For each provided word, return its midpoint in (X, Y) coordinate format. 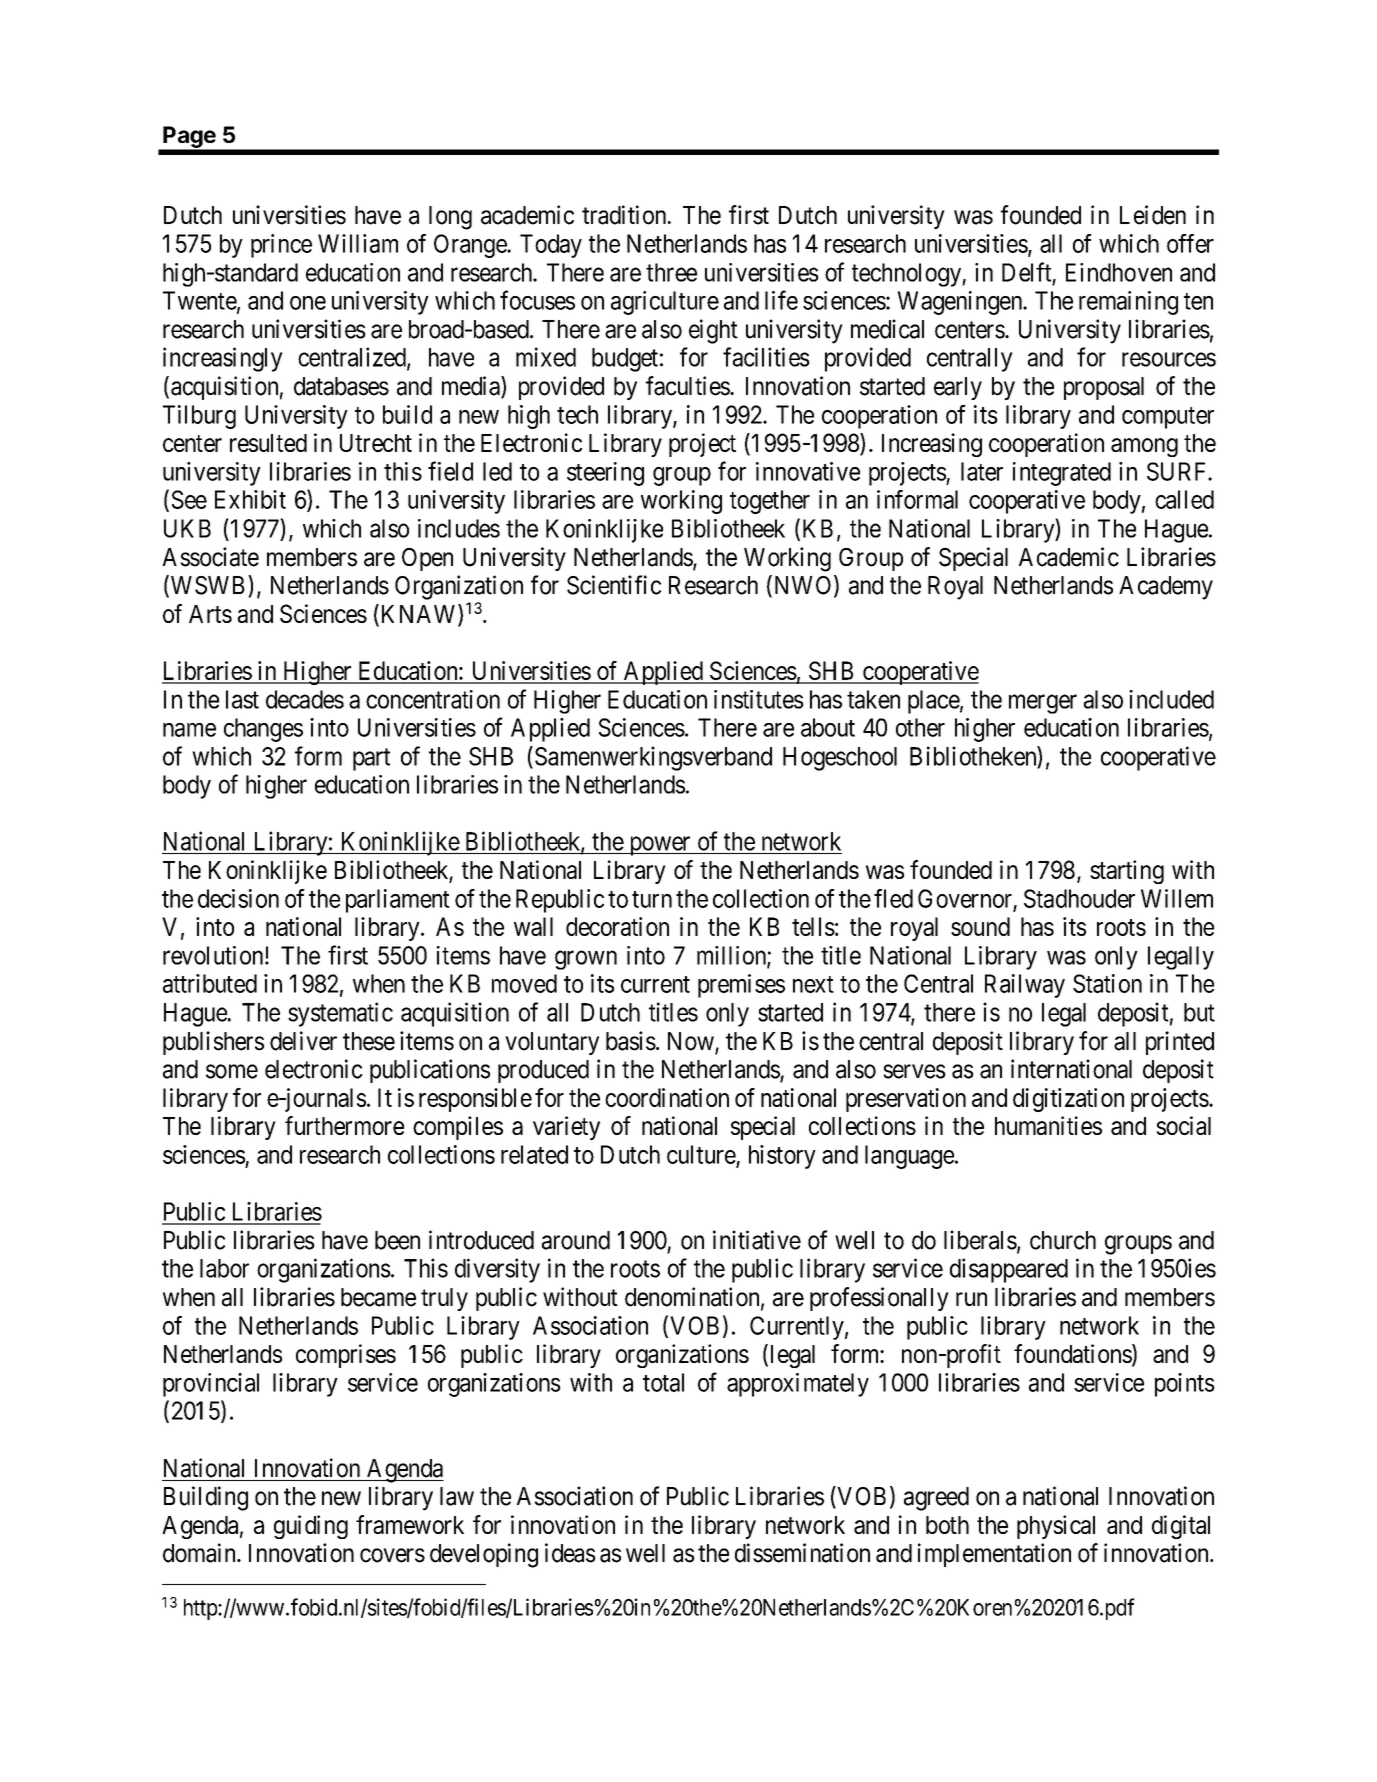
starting (1127, 872)
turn (652, 899)
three (671, 272)
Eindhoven (1119, 272)
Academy (1166, 588)
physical (1056, 1527)
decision (238, 898)
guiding (311, 1527)
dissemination (802, 1553)
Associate (210, 557)
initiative (757, 1240)
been (397, 1240)
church (1063, 1240)
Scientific (614, 585)
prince (281, 246)
